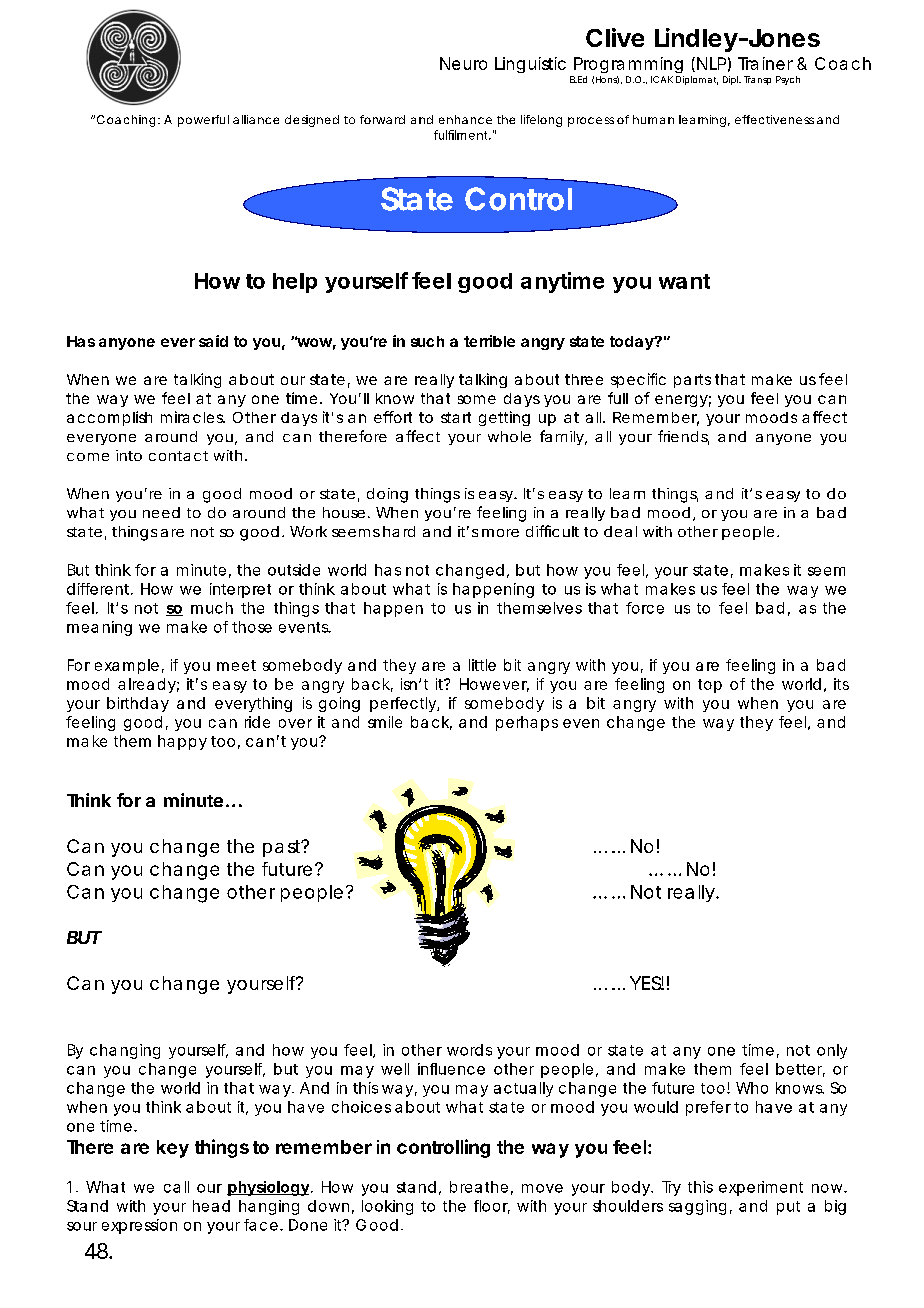 The width and height of the screenshot is (924, 1308). What do you see at coordinates (527, 723) in the screenshot?
I see `perhaps` at bounding box center [527, 723].
